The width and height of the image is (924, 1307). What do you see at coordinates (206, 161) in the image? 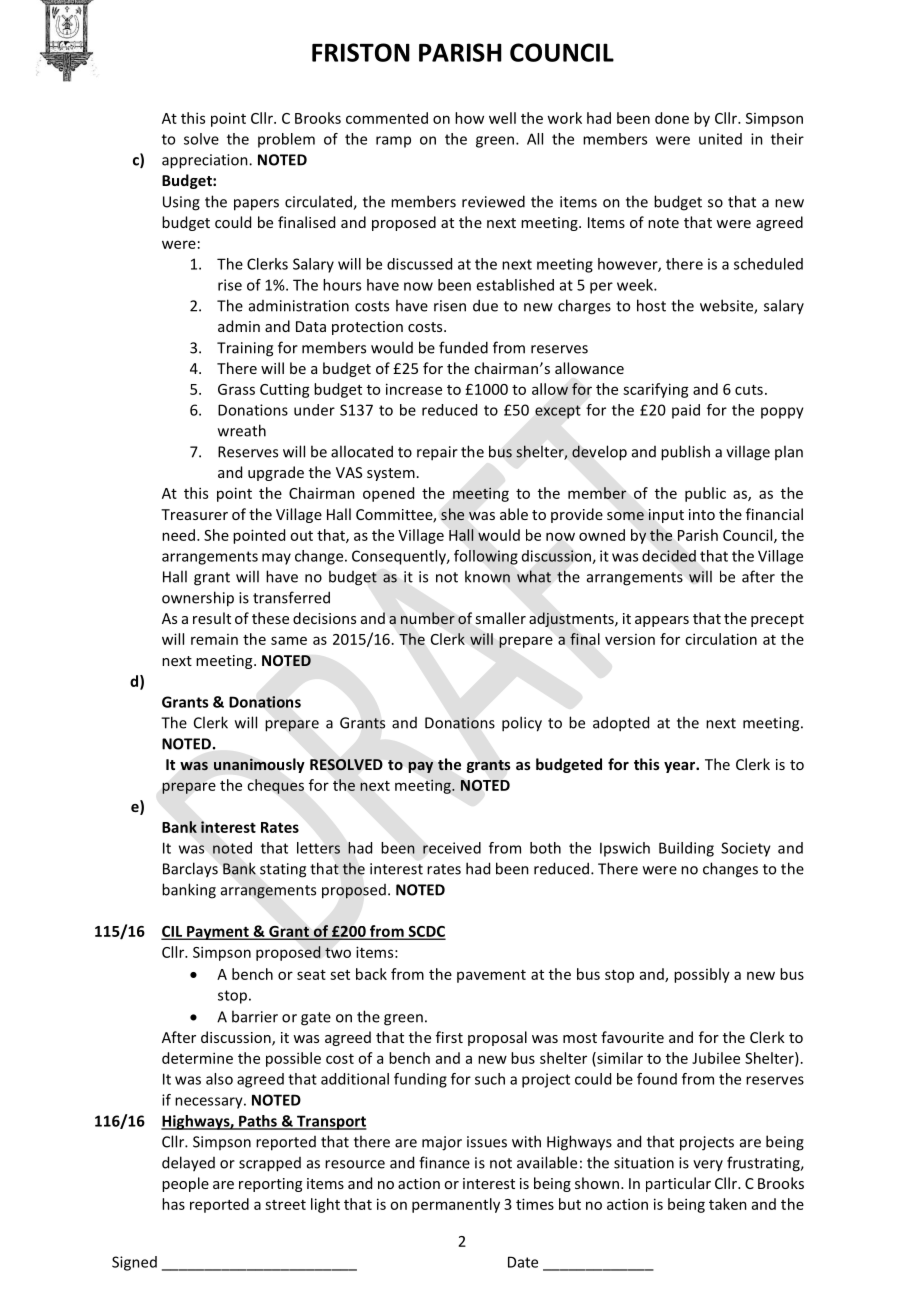
I see `appreciation` at bounding box center [206, 161].
